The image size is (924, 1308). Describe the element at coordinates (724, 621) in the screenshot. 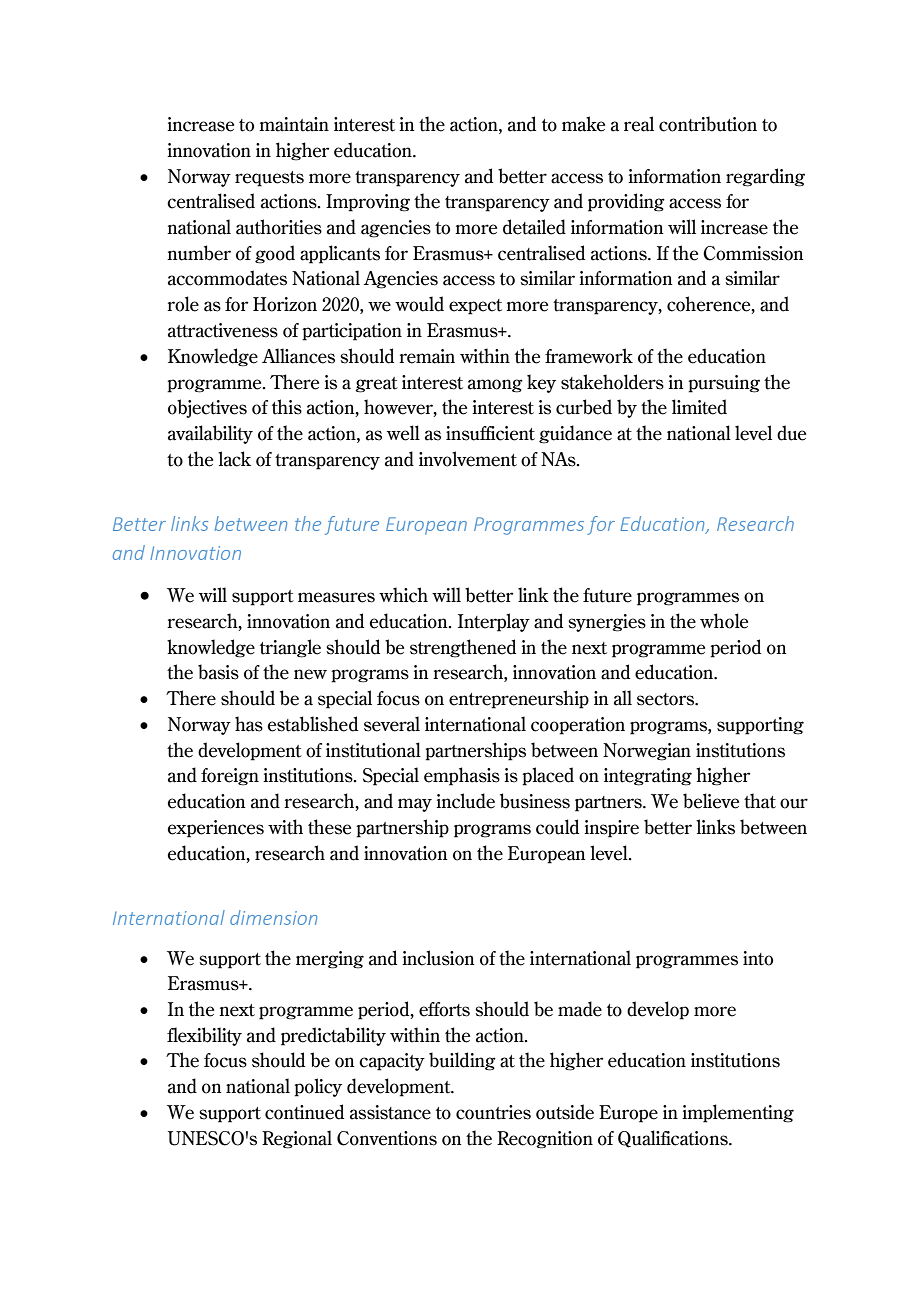

I see `whole` at that location.
